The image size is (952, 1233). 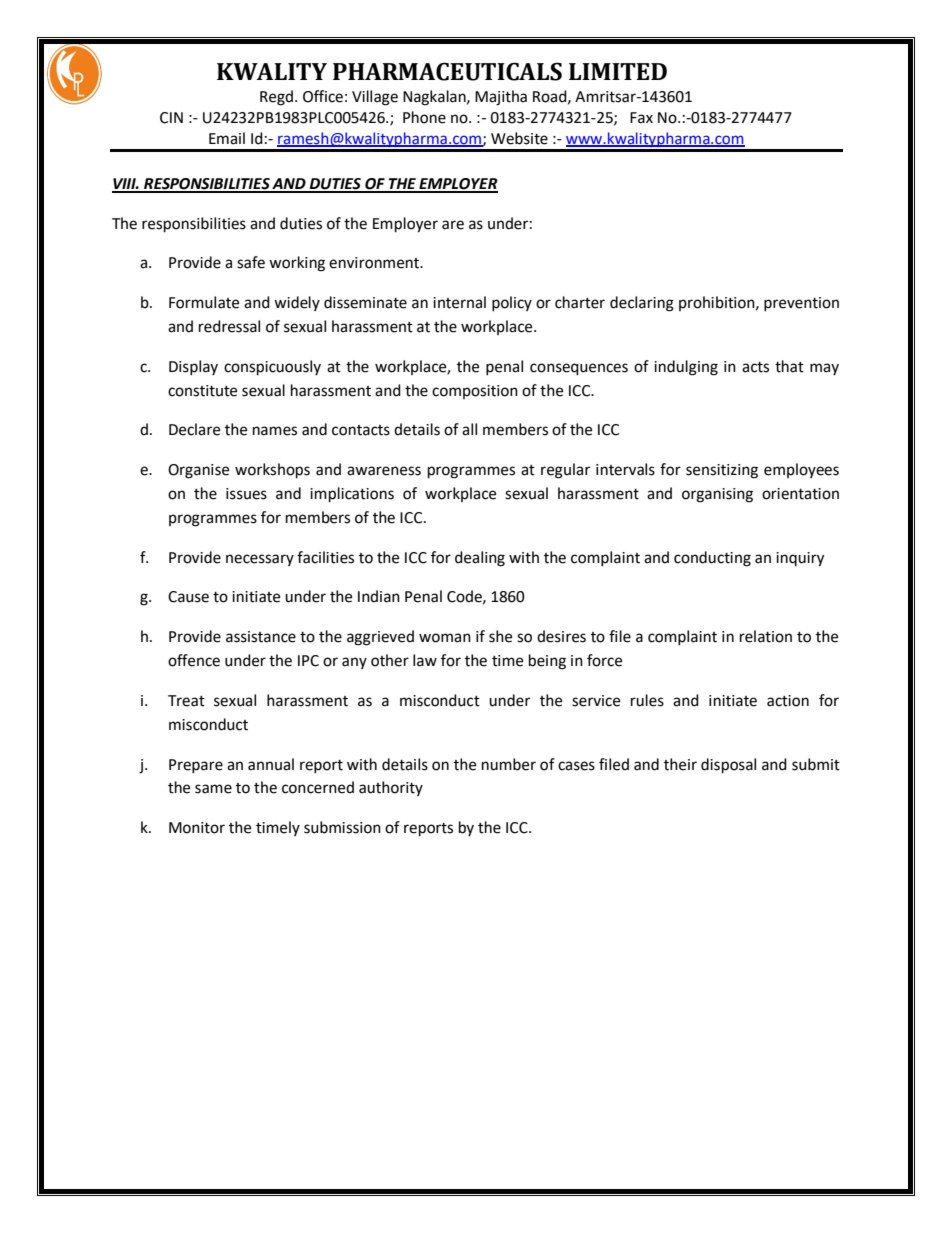 I want to click on number, so click(x=509, y=764).
